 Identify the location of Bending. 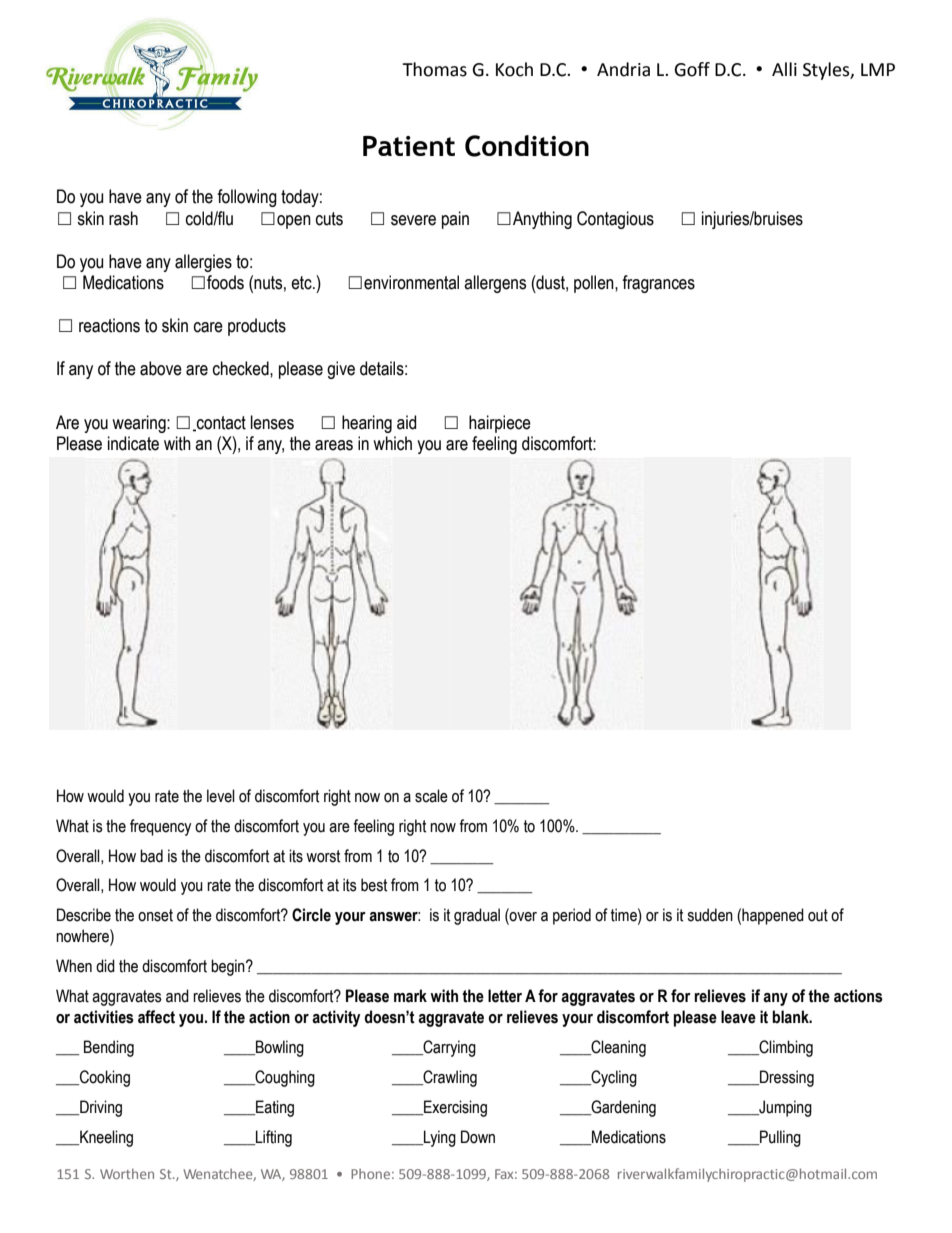
(109, 1048).
